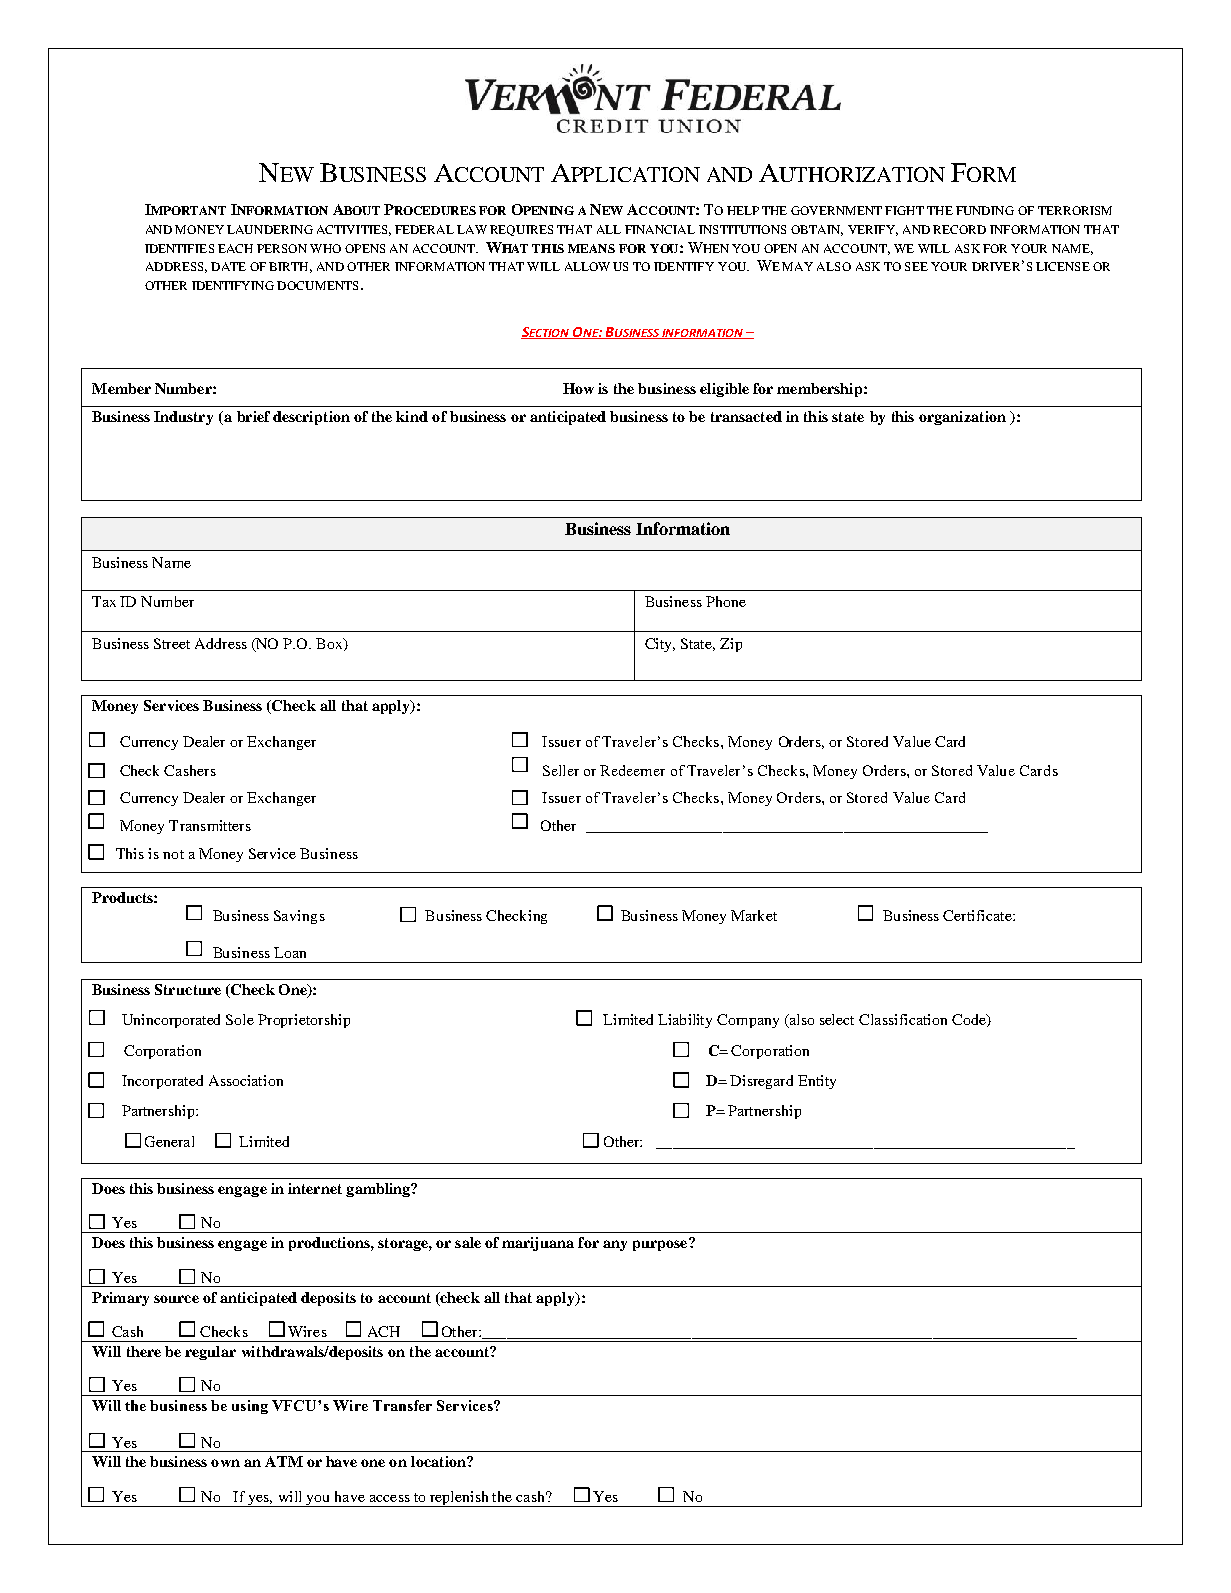 This document has width=1231, height=1593. What do you see at coordinates (235, 248) in the document?
I see `EACH` at bounding box center [235, 248].
